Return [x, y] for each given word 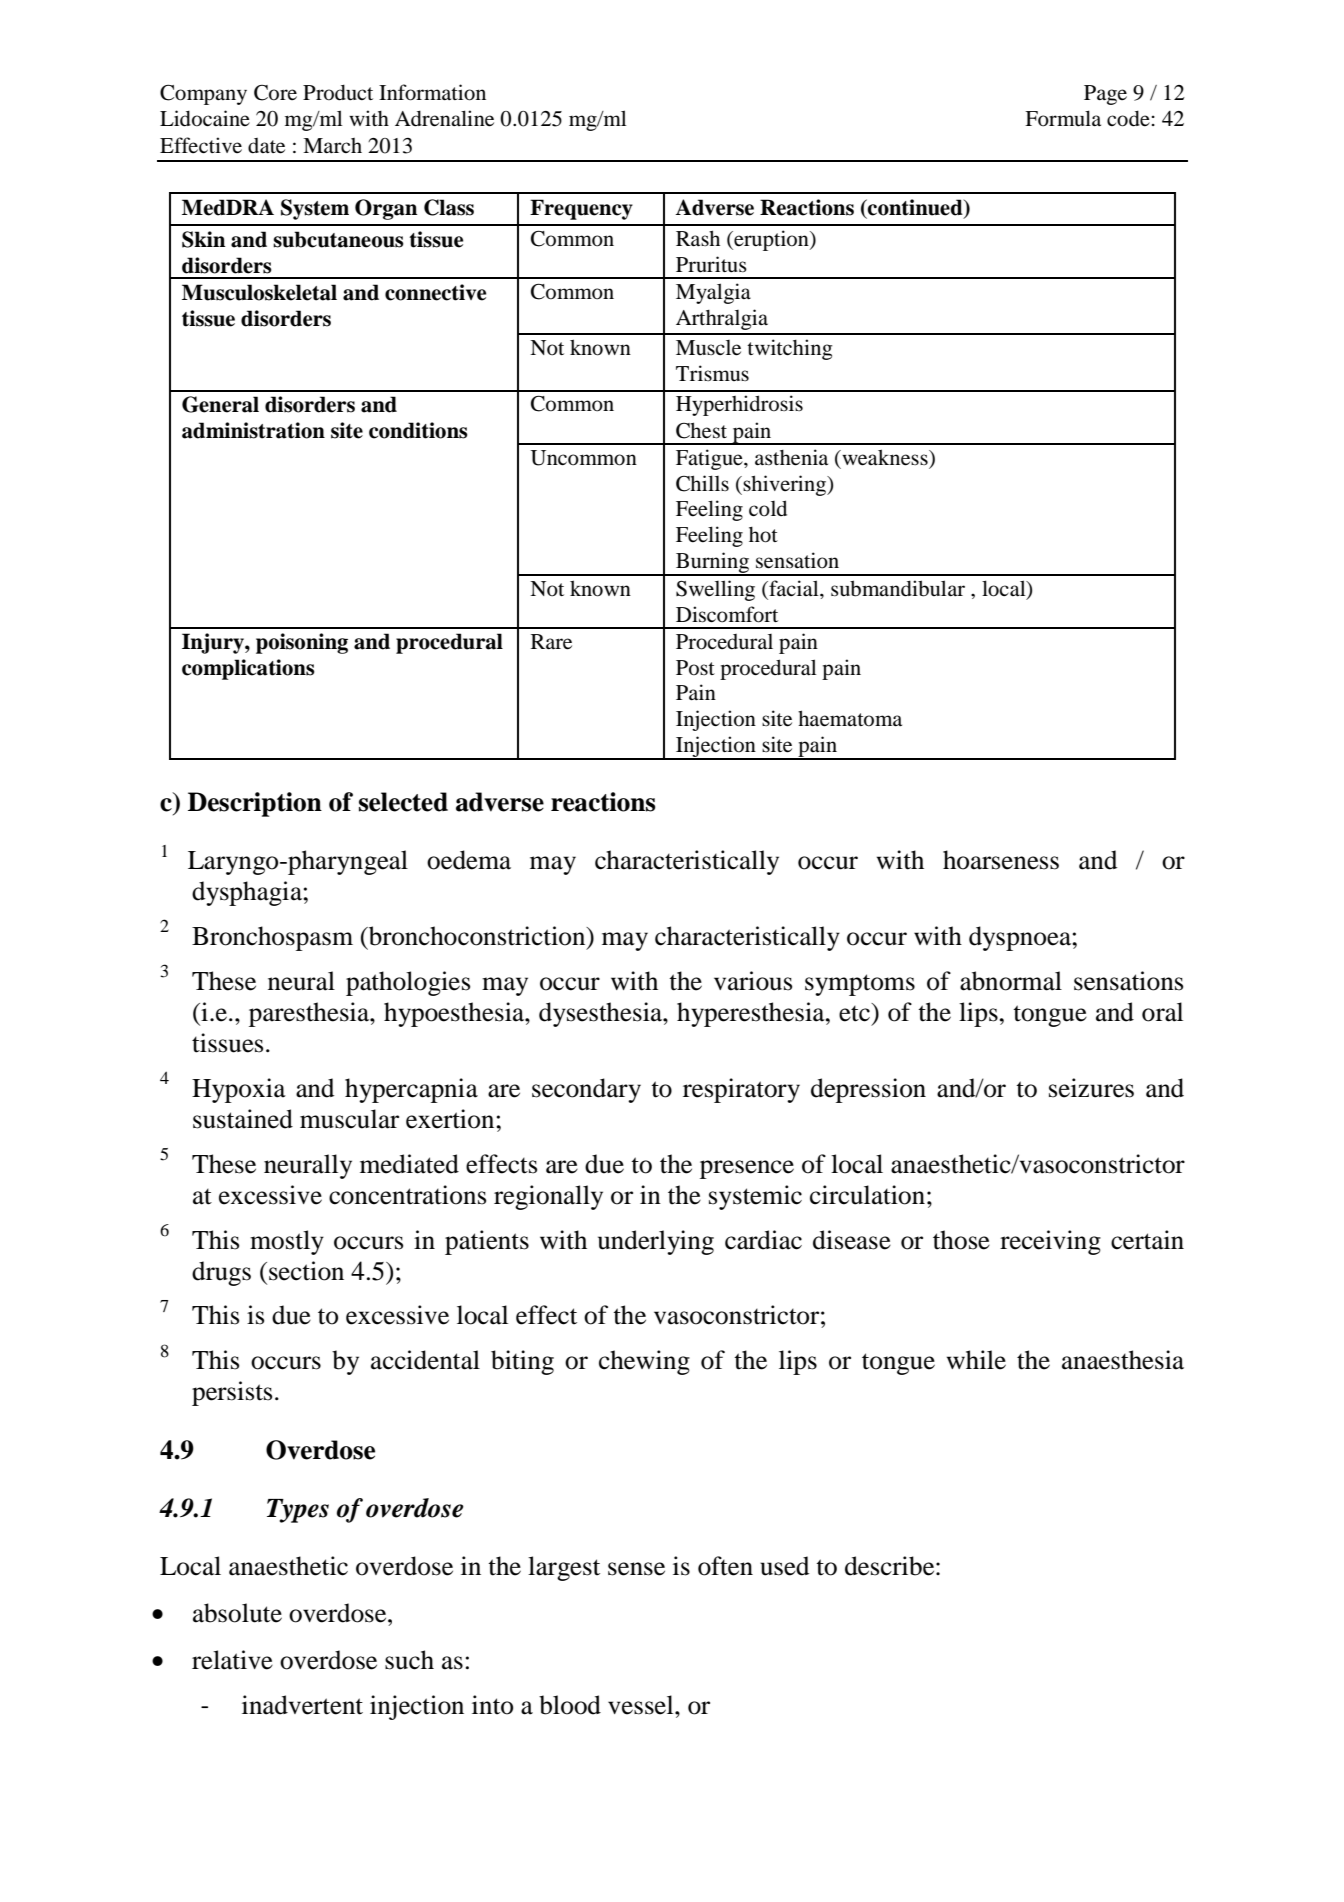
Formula [1063, 118]
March [332, 145]
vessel [642, 1705]
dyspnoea [1021, 938]
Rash [698, 238]
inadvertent [302, 1705]
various [753, 981]
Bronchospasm [272, 938]
